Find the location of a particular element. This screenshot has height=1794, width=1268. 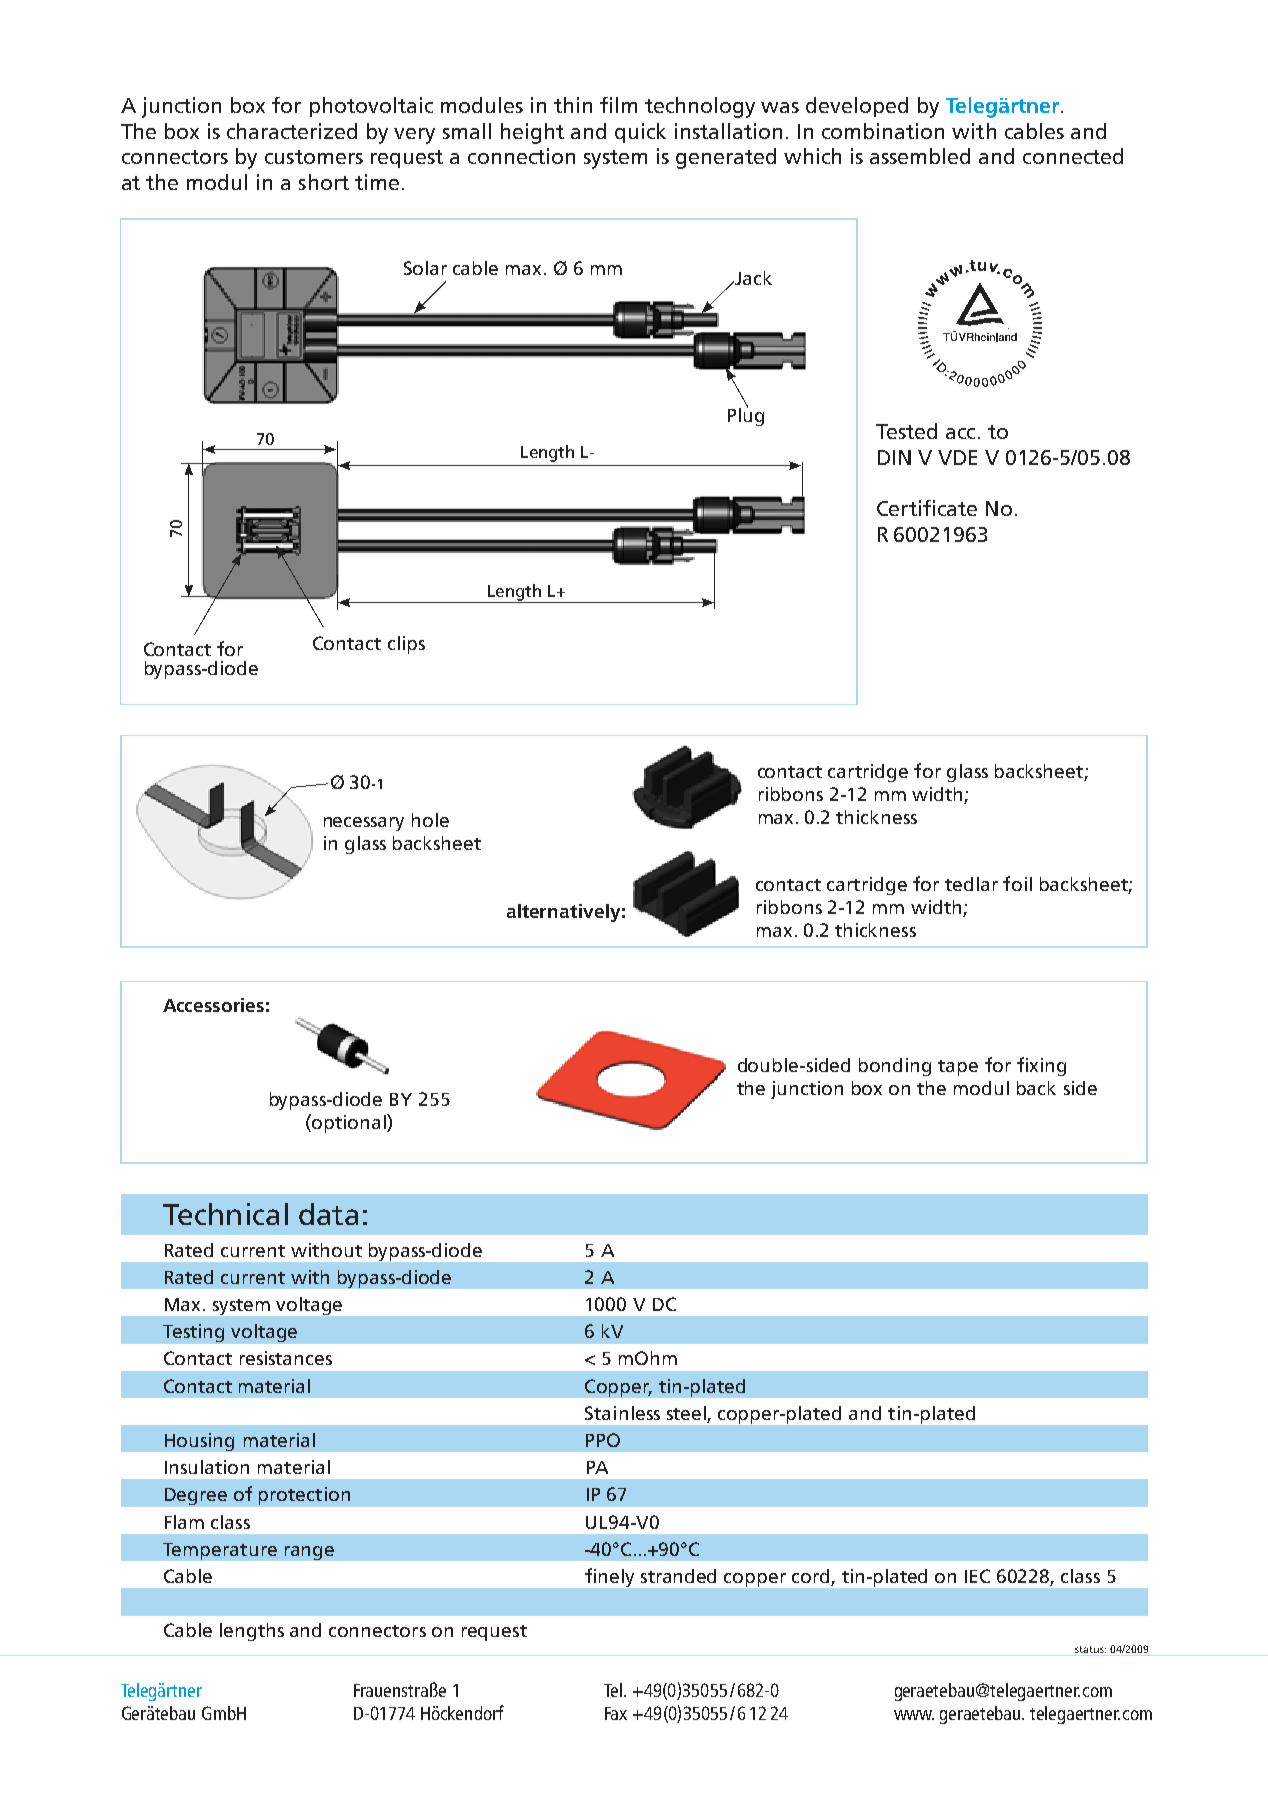

optional is located at coordinates (349, 1123).
